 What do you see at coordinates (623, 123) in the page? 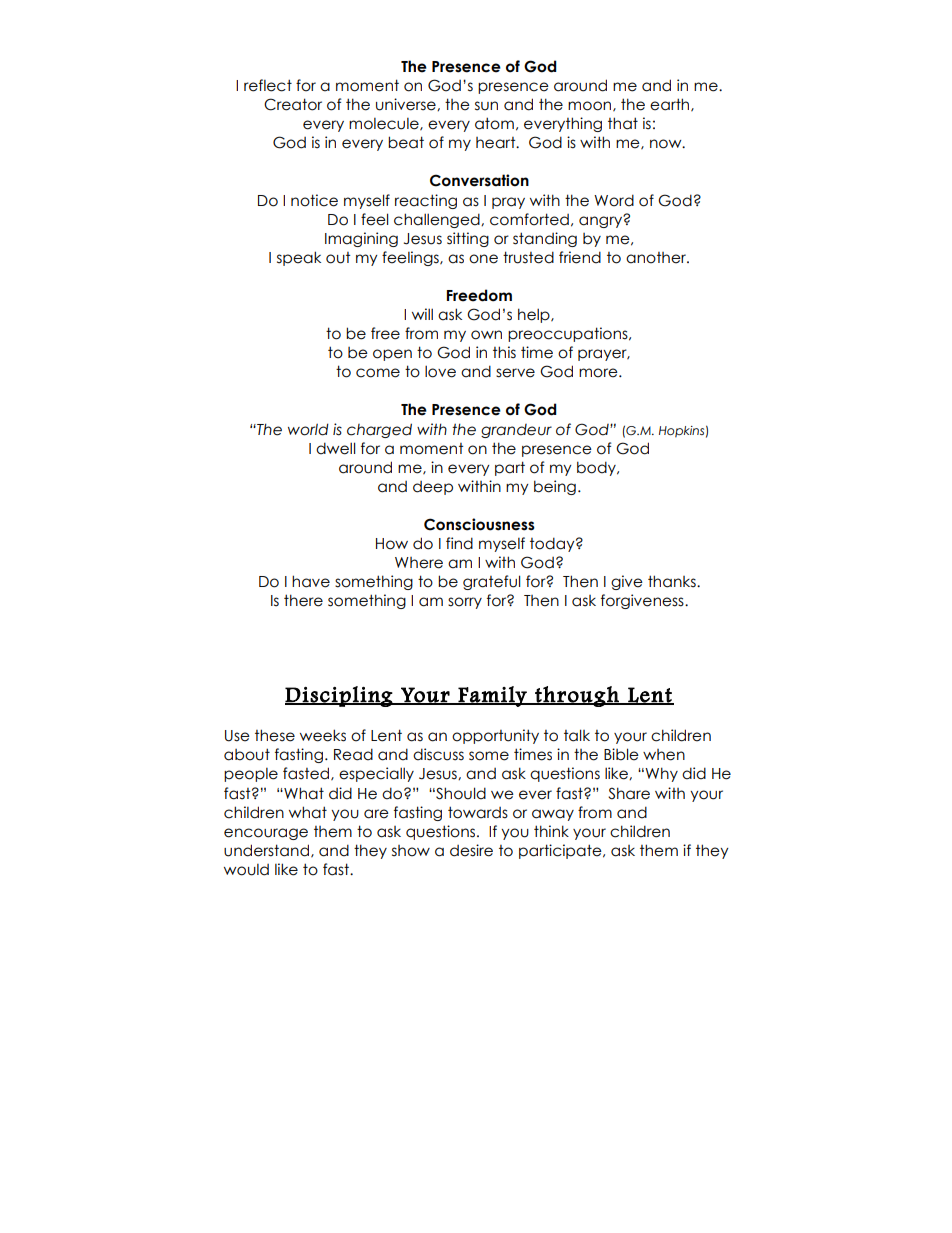
I see `that` at bounding box center [623, 123].
